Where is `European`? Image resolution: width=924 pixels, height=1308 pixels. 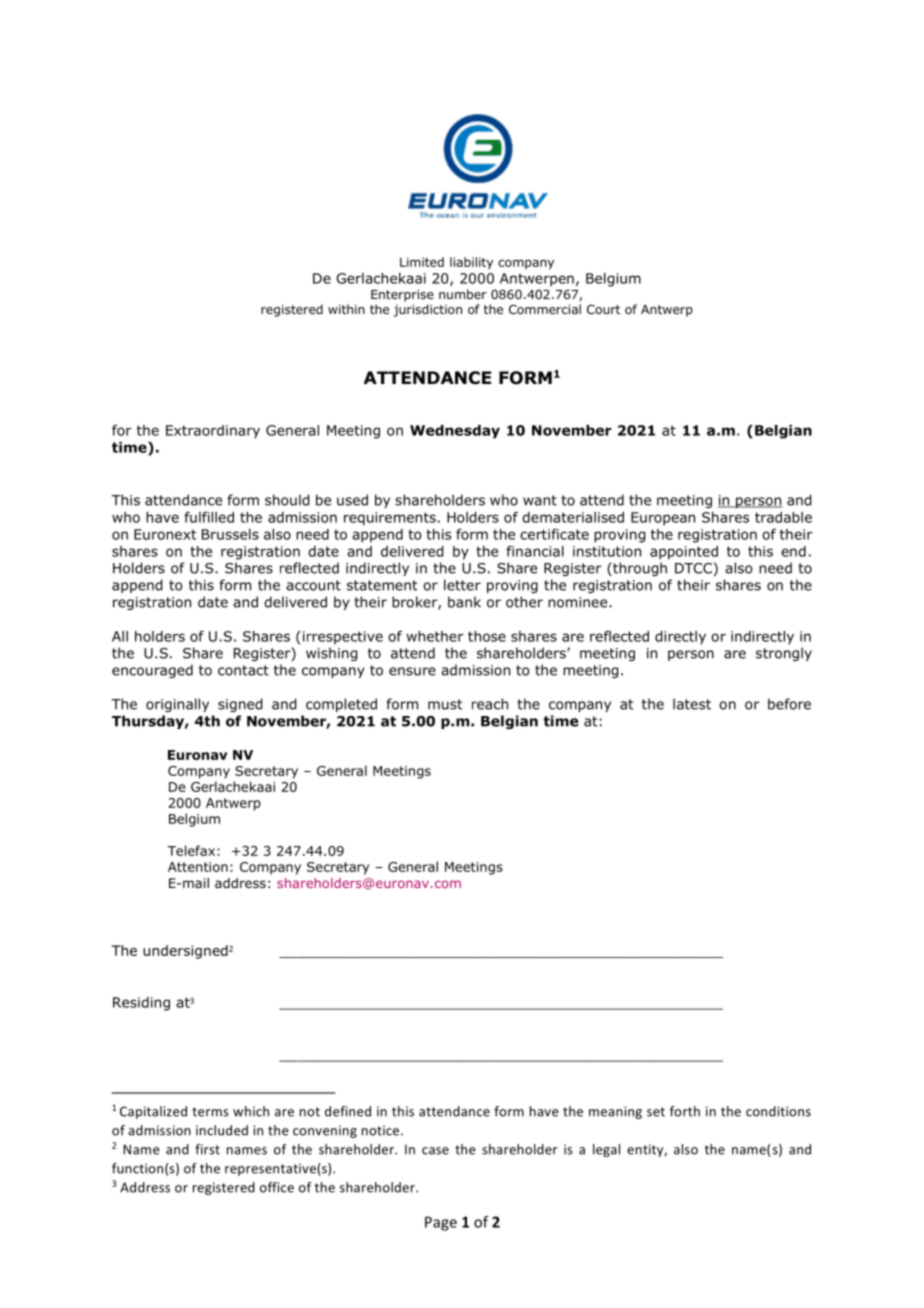
European is located at coordinates (663, 519).
